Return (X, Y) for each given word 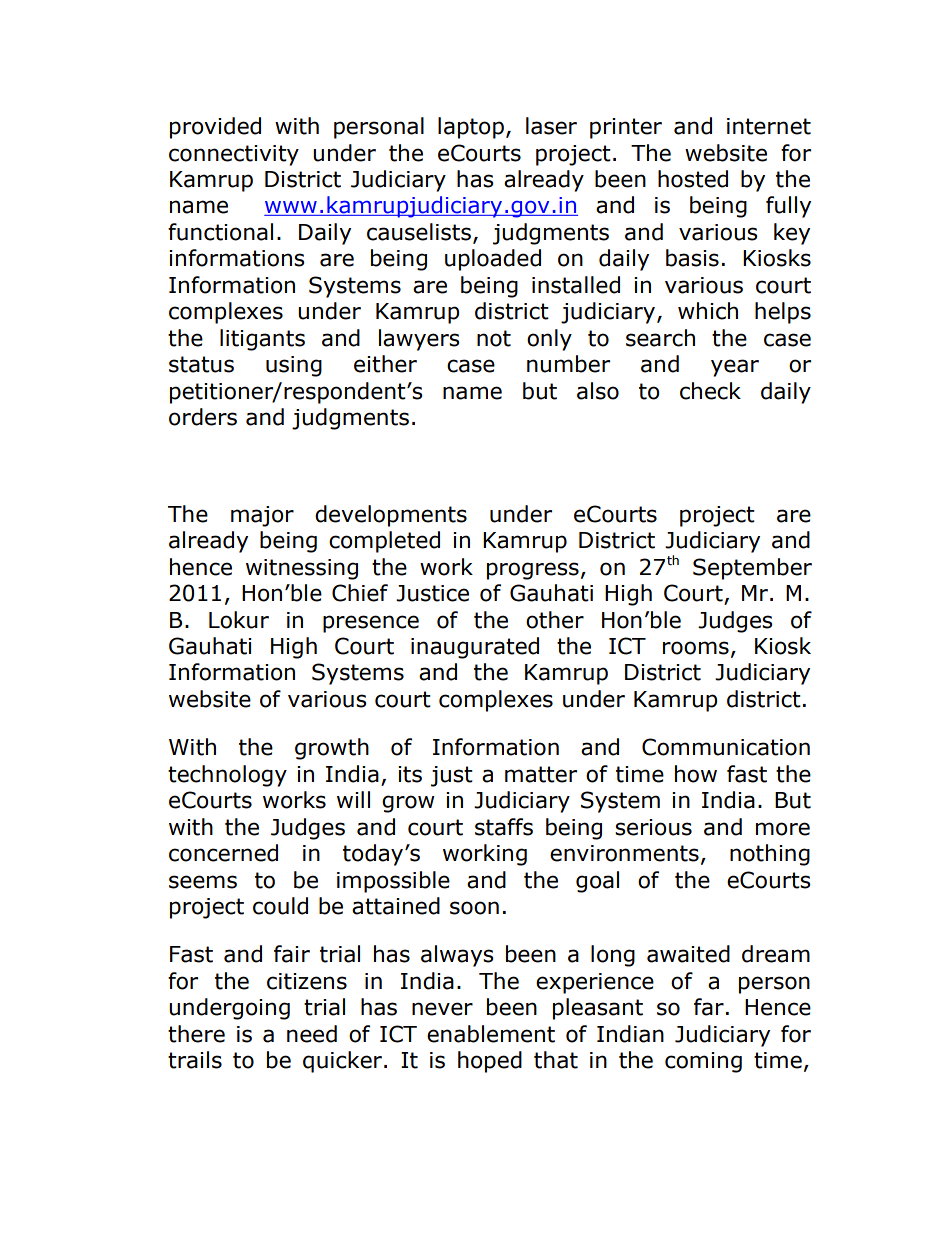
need (312, 1034)
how (696, 774)
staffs (504, 827)
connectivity (234, 155)
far (709, 1007)
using (294, 366)
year (735, 368)
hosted (693, 179)
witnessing (302, 569)
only (549, 340)
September (752, 569)
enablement (491, 1034)
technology (227, 776)
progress (533, 571)
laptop (471, 128)
